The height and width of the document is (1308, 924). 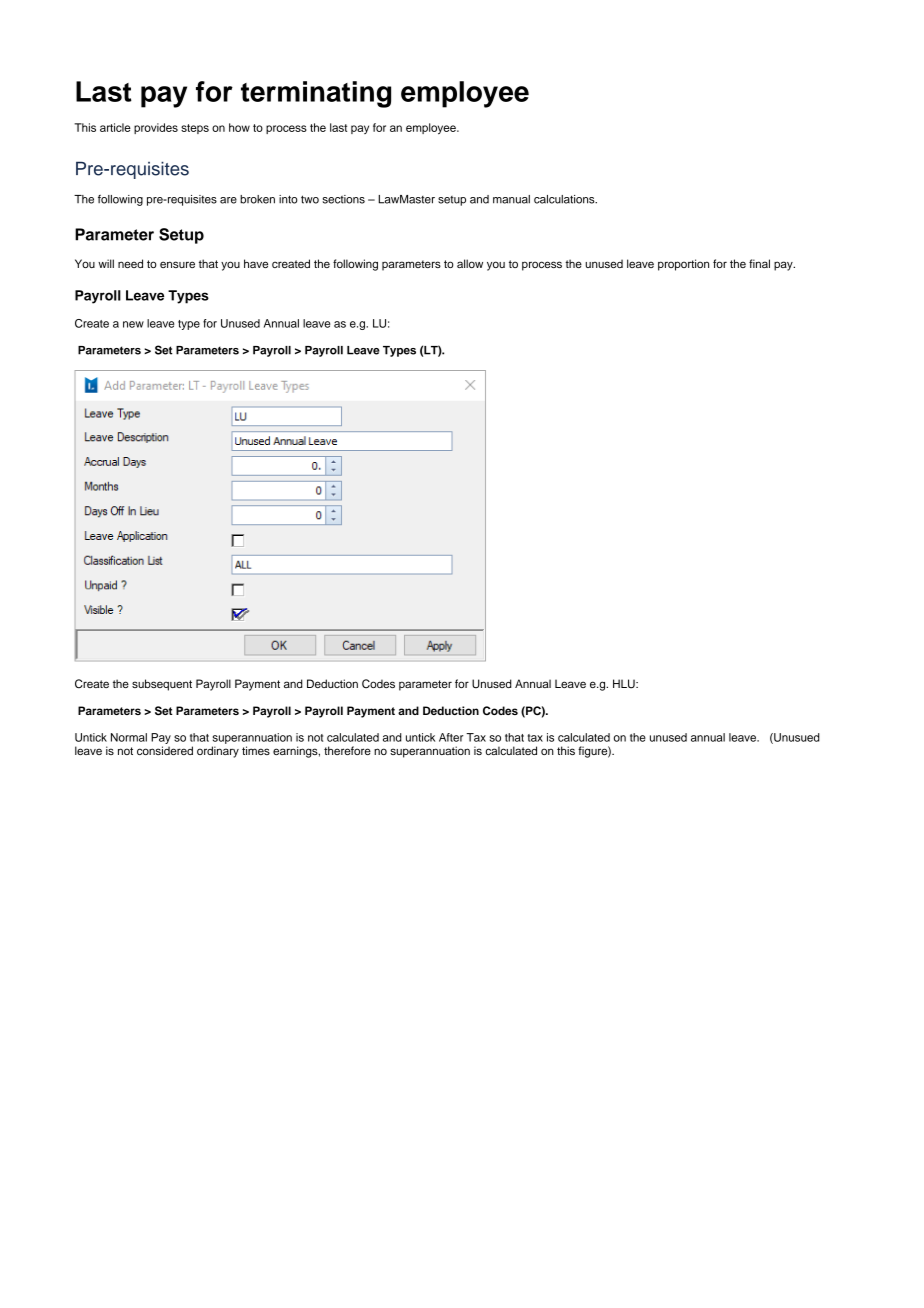 I want to click on therefore, so click(x=347, y=750).
